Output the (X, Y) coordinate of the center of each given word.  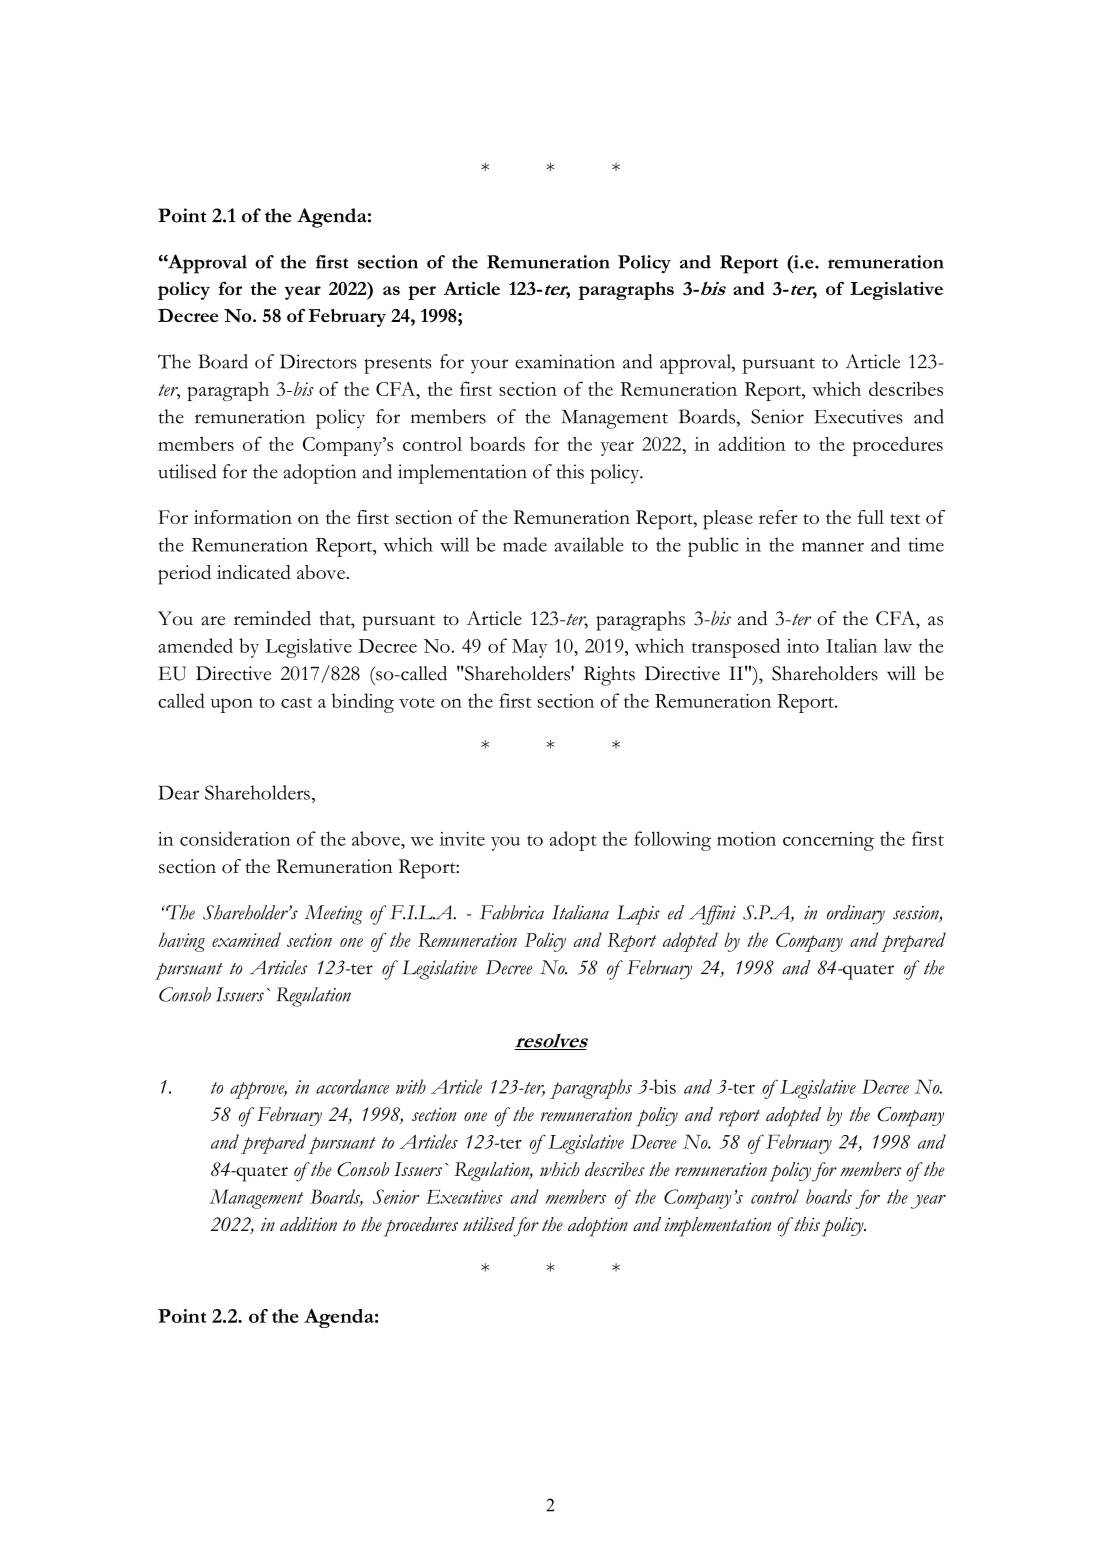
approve (258, 1090)
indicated (254, 572)
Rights (609, 676)
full (871, 517)
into (803, 646)
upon (232, 705)
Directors (318, 361)
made (525, 544)
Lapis (638, 915)
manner (833, 547)
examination (565, 361)
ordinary (856, 915)
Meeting (334, 915)
